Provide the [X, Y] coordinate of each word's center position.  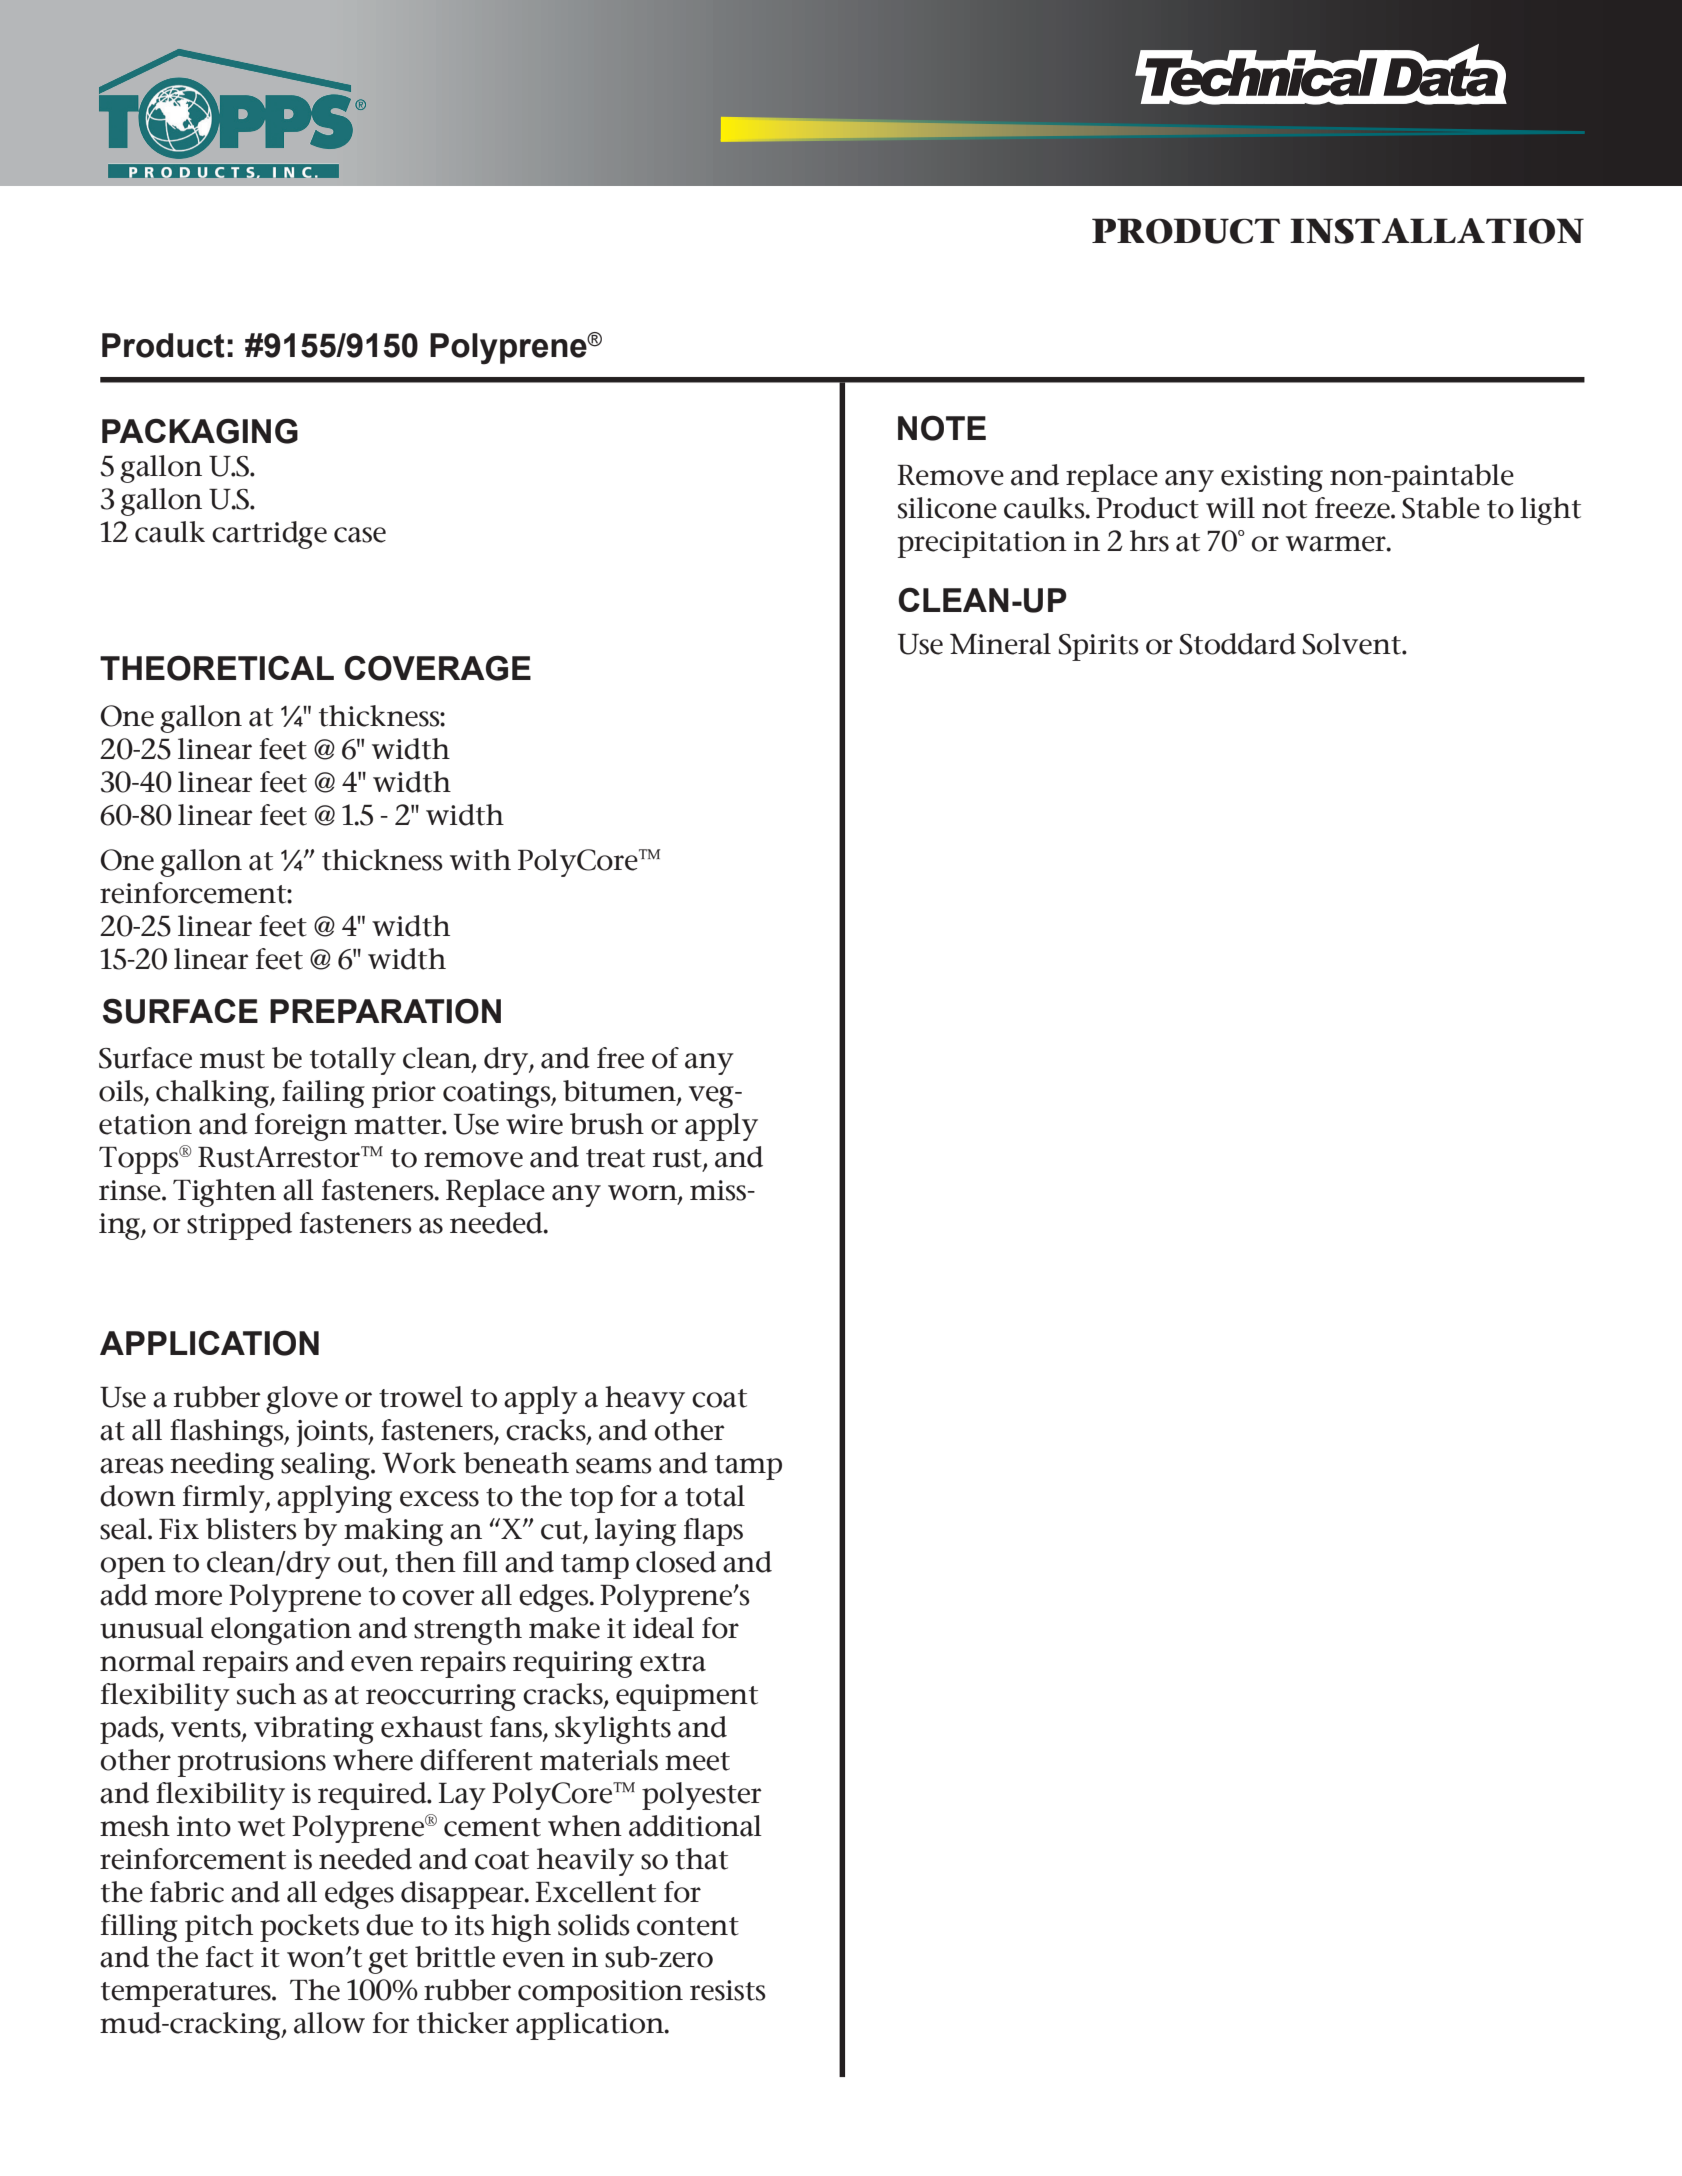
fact [230, 1957]
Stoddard [1238, 644]
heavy [645, 1400]
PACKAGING [200, 431]
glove [302, 1400]
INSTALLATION [1437, 231]
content [688, 1926]
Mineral [1000, 644]
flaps [713, 1532]
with [480, 860]
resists [728, 1990]
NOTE [942, 428]
